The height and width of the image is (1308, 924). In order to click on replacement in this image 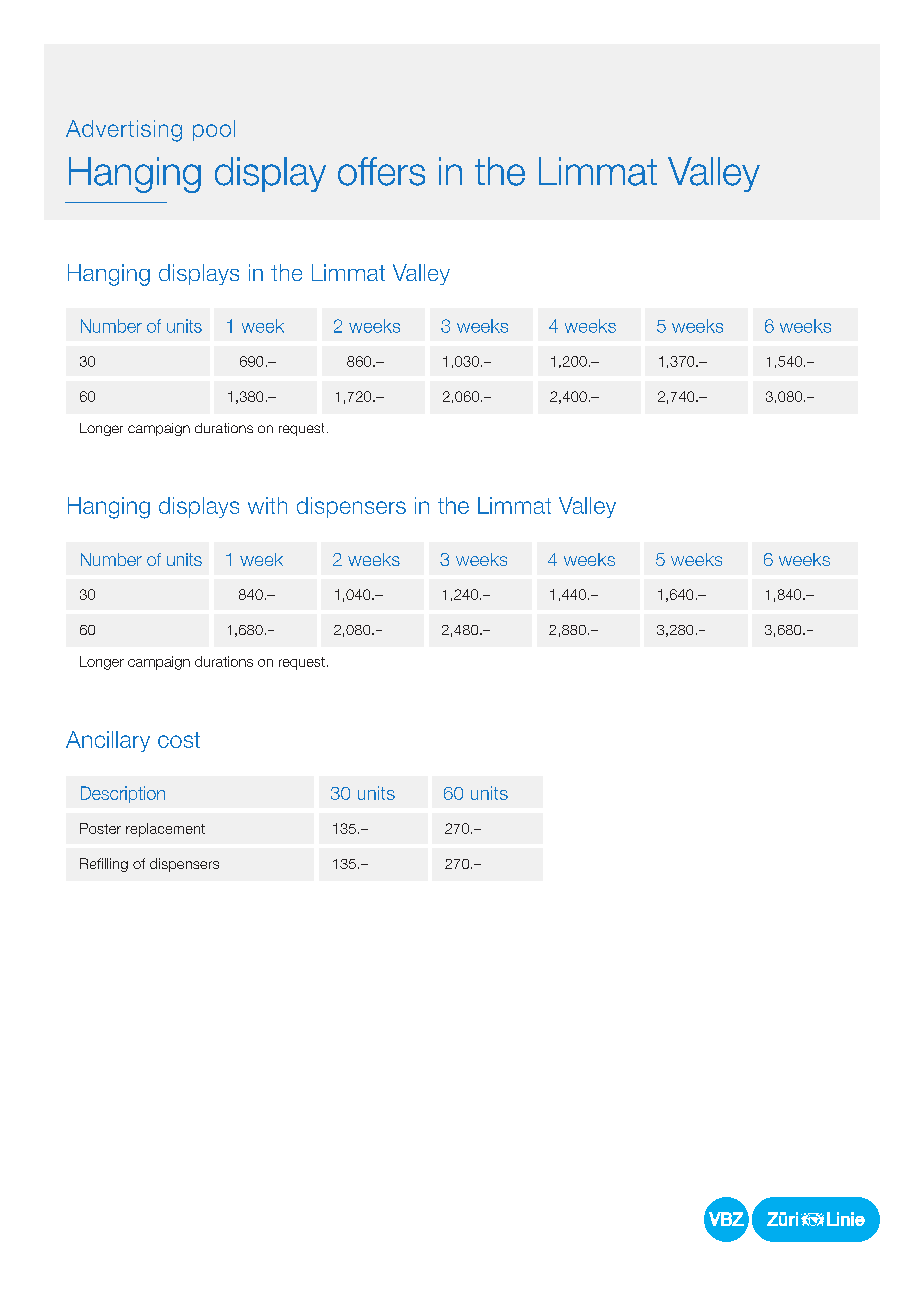, I will do `click(165, 830)`.
